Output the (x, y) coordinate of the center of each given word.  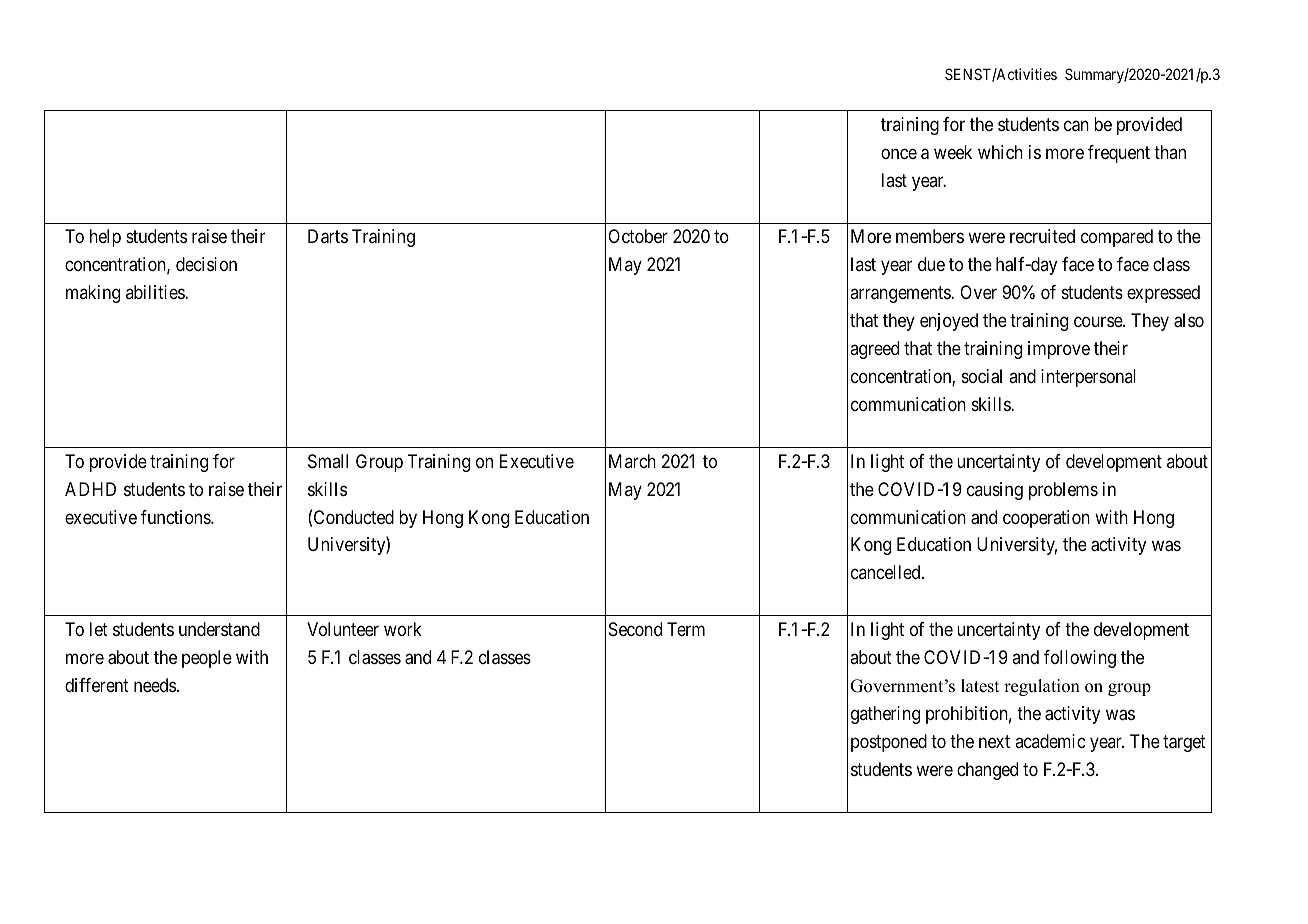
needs (155, 685)
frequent (1119, 154)
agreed (874, 350)
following (1080, 659)
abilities (156, 292)
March (632, 461)
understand (219, 629)
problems (1063, 491)
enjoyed (949, 322)
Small (328, 461)
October (638, 236)
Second (635, 629)
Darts (328, 236)
